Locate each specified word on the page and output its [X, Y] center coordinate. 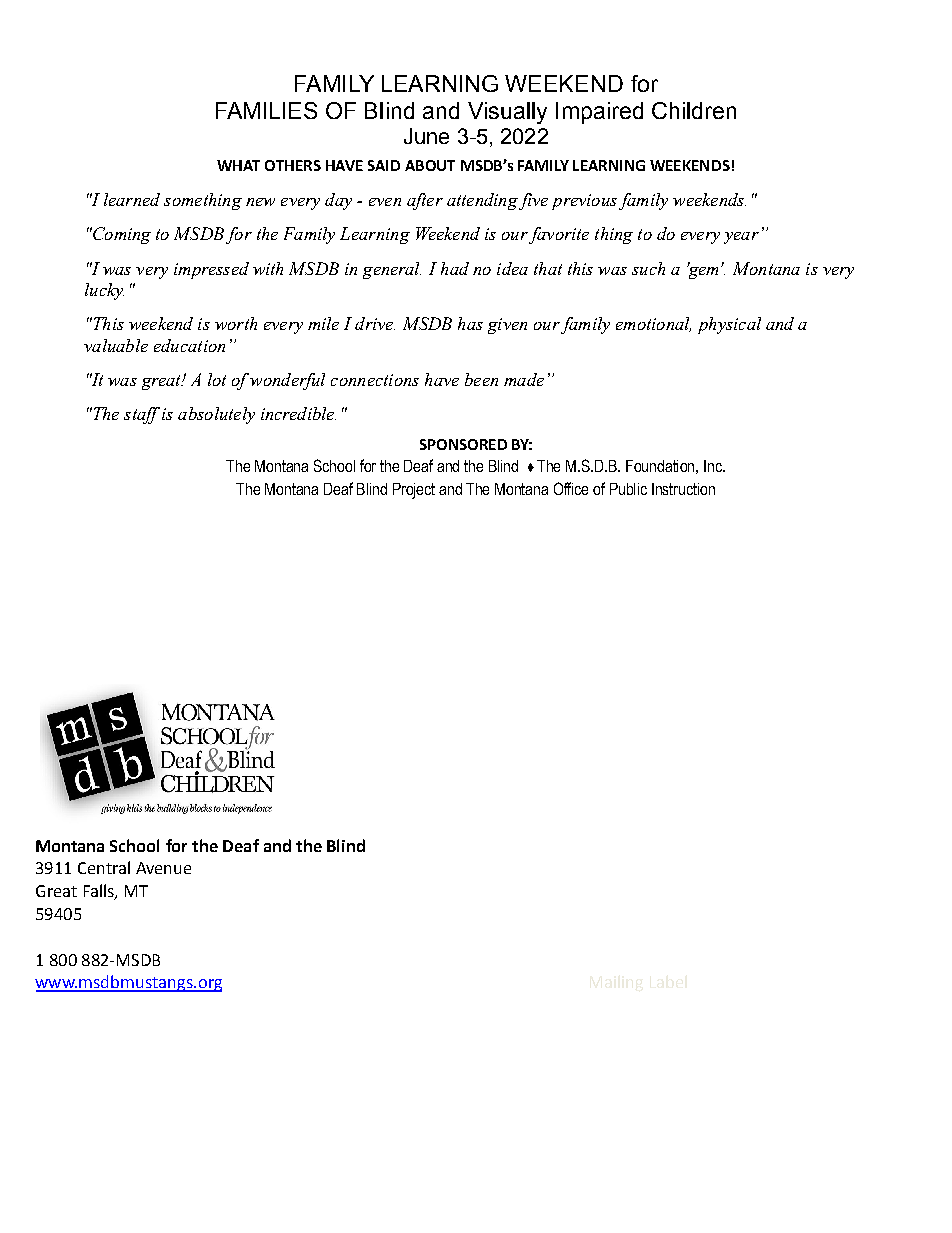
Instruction [683, 489]
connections [375, 380]
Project [414, 491]
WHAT [238, 165]
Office [571, 488]
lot [217, 379]
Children [694, 110]
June [426, 136]
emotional [653, 324]
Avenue [163, 868]
